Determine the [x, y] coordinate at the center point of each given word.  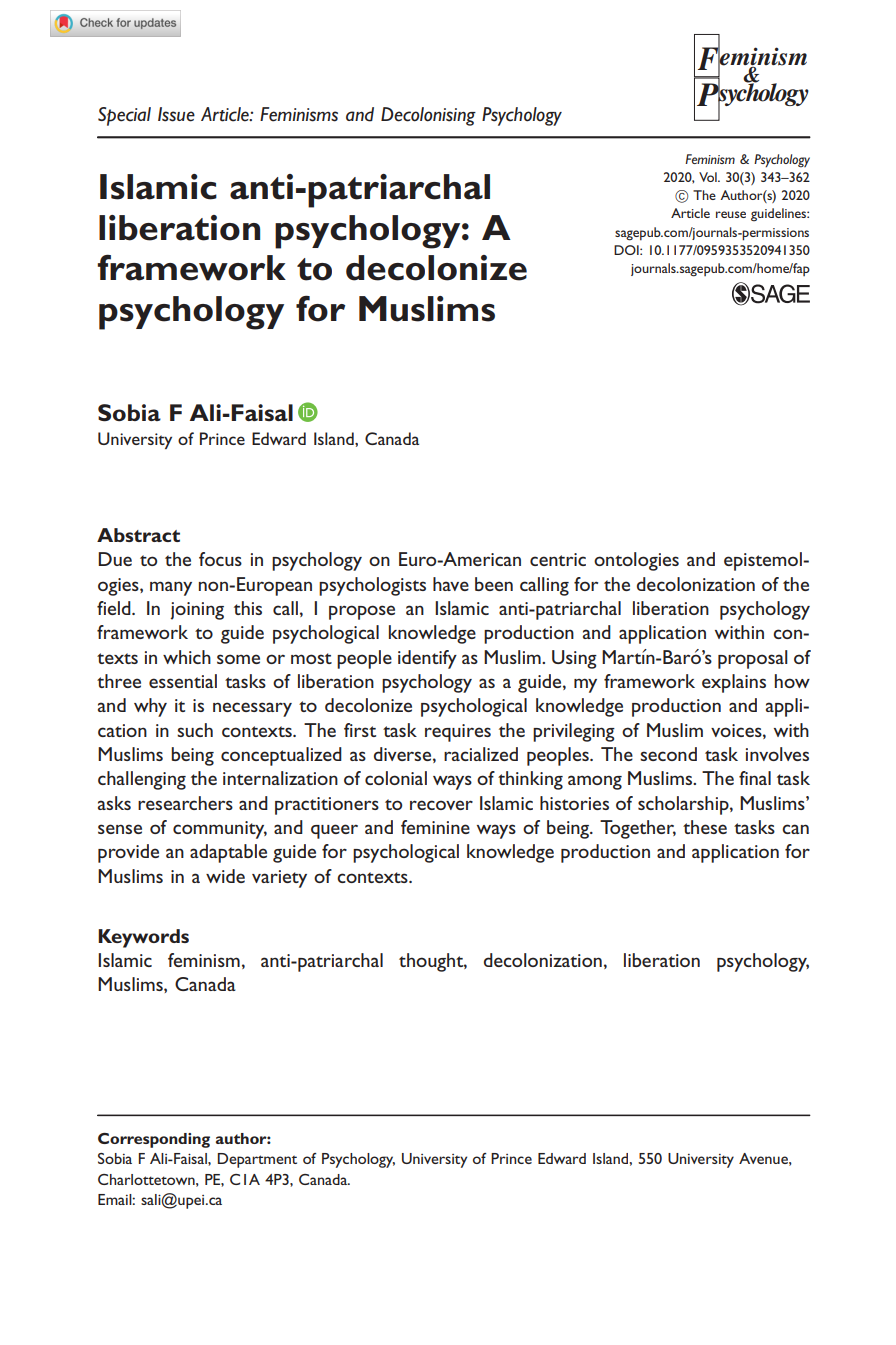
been [494, 584]
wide [225, 876]
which [187, 657]
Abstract [138, 535]
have [451, 584]
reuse [731, 214]
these [705, 827]
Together [638, 829]
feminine [435, 827]
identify [427, 659]
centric [558, 559]
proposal [753, 659]
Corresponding [154, 1140]
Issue [176, 114]
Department [257, 1160]
